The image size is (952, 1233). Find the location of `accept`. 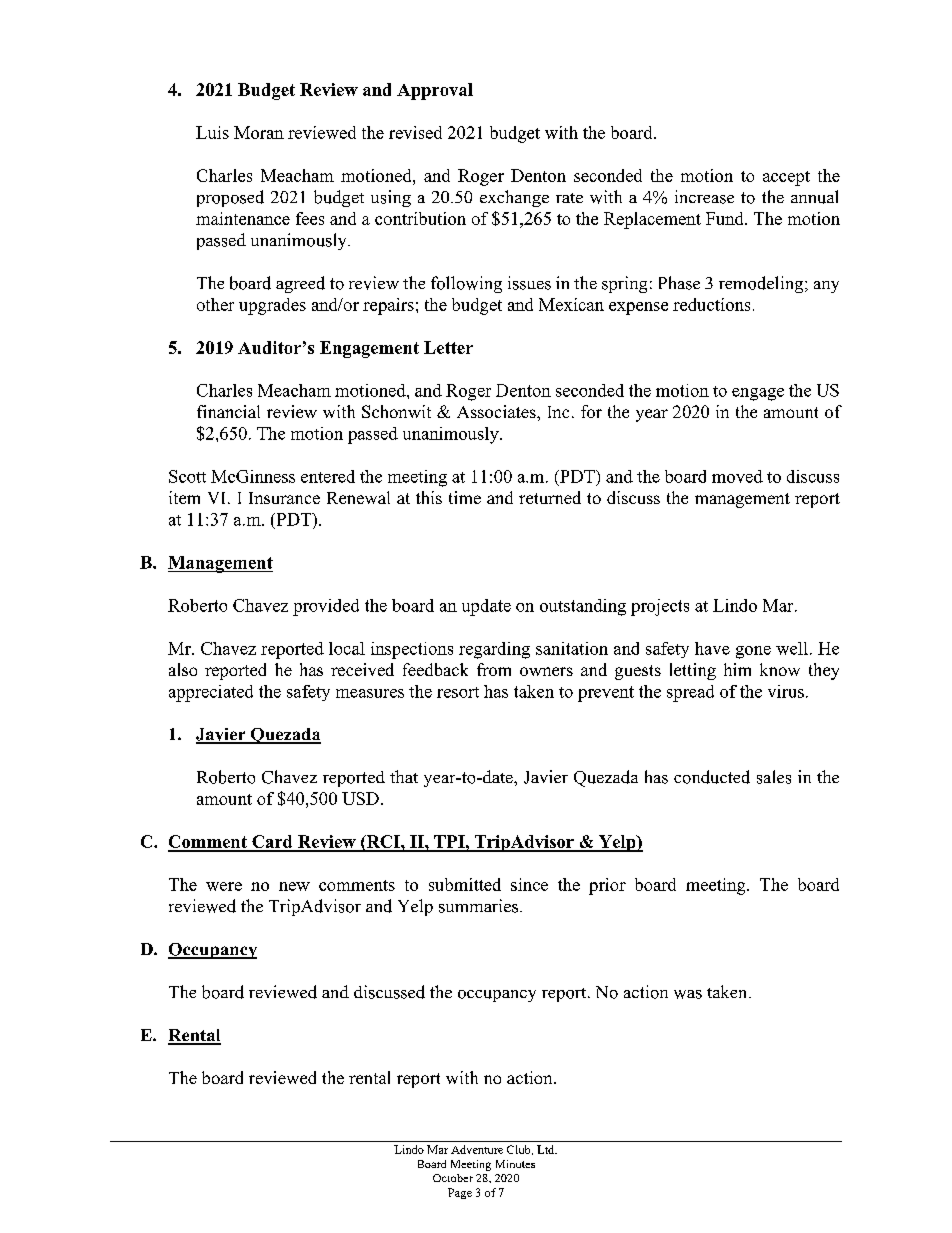

accept is located at coordinates (786, 178).
